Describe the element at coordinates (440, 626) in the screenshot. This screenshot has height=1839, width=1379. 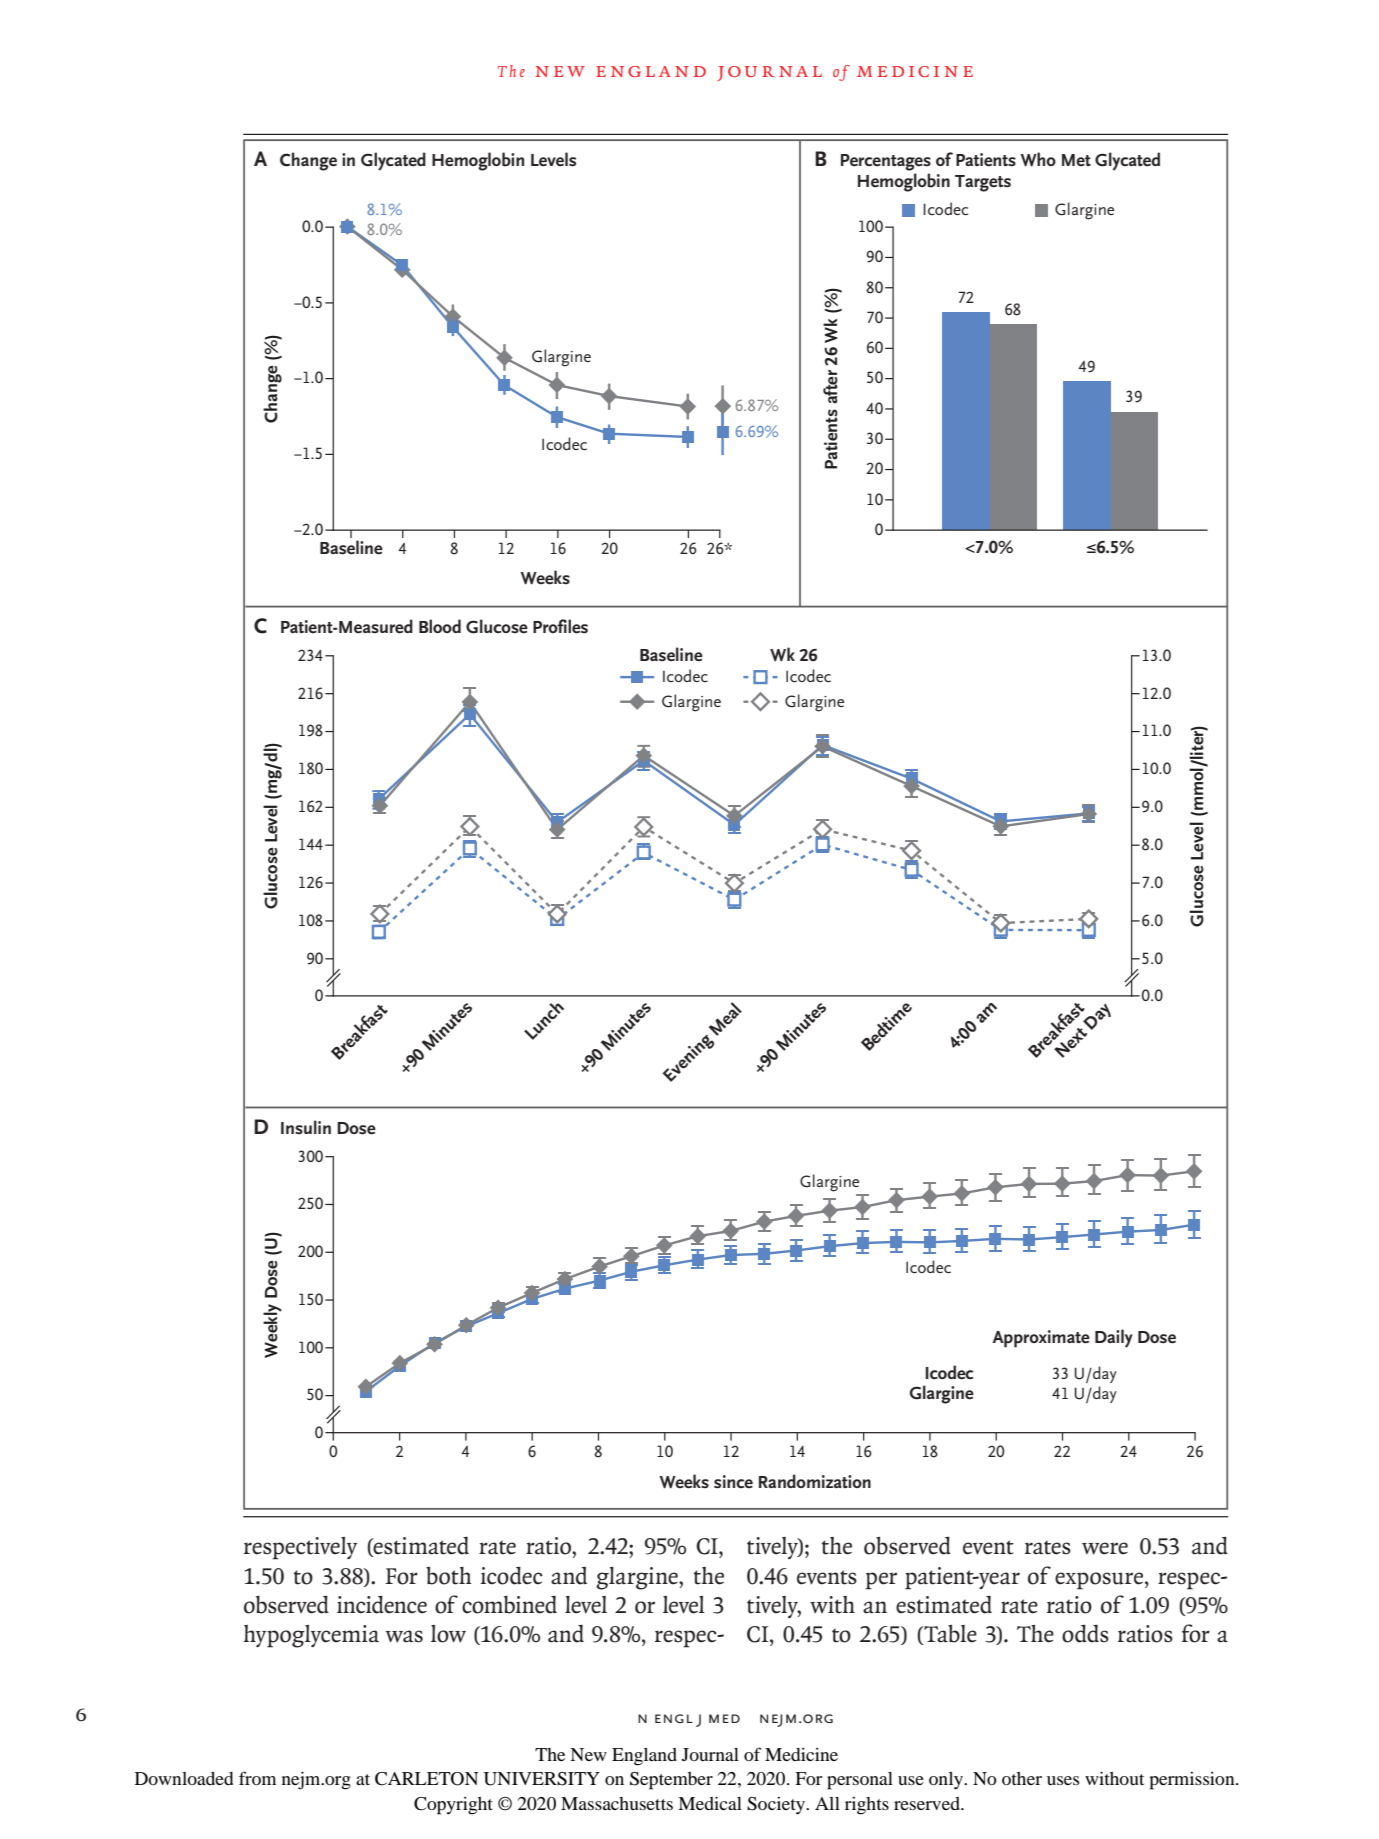
I see `Blood` at that location.
